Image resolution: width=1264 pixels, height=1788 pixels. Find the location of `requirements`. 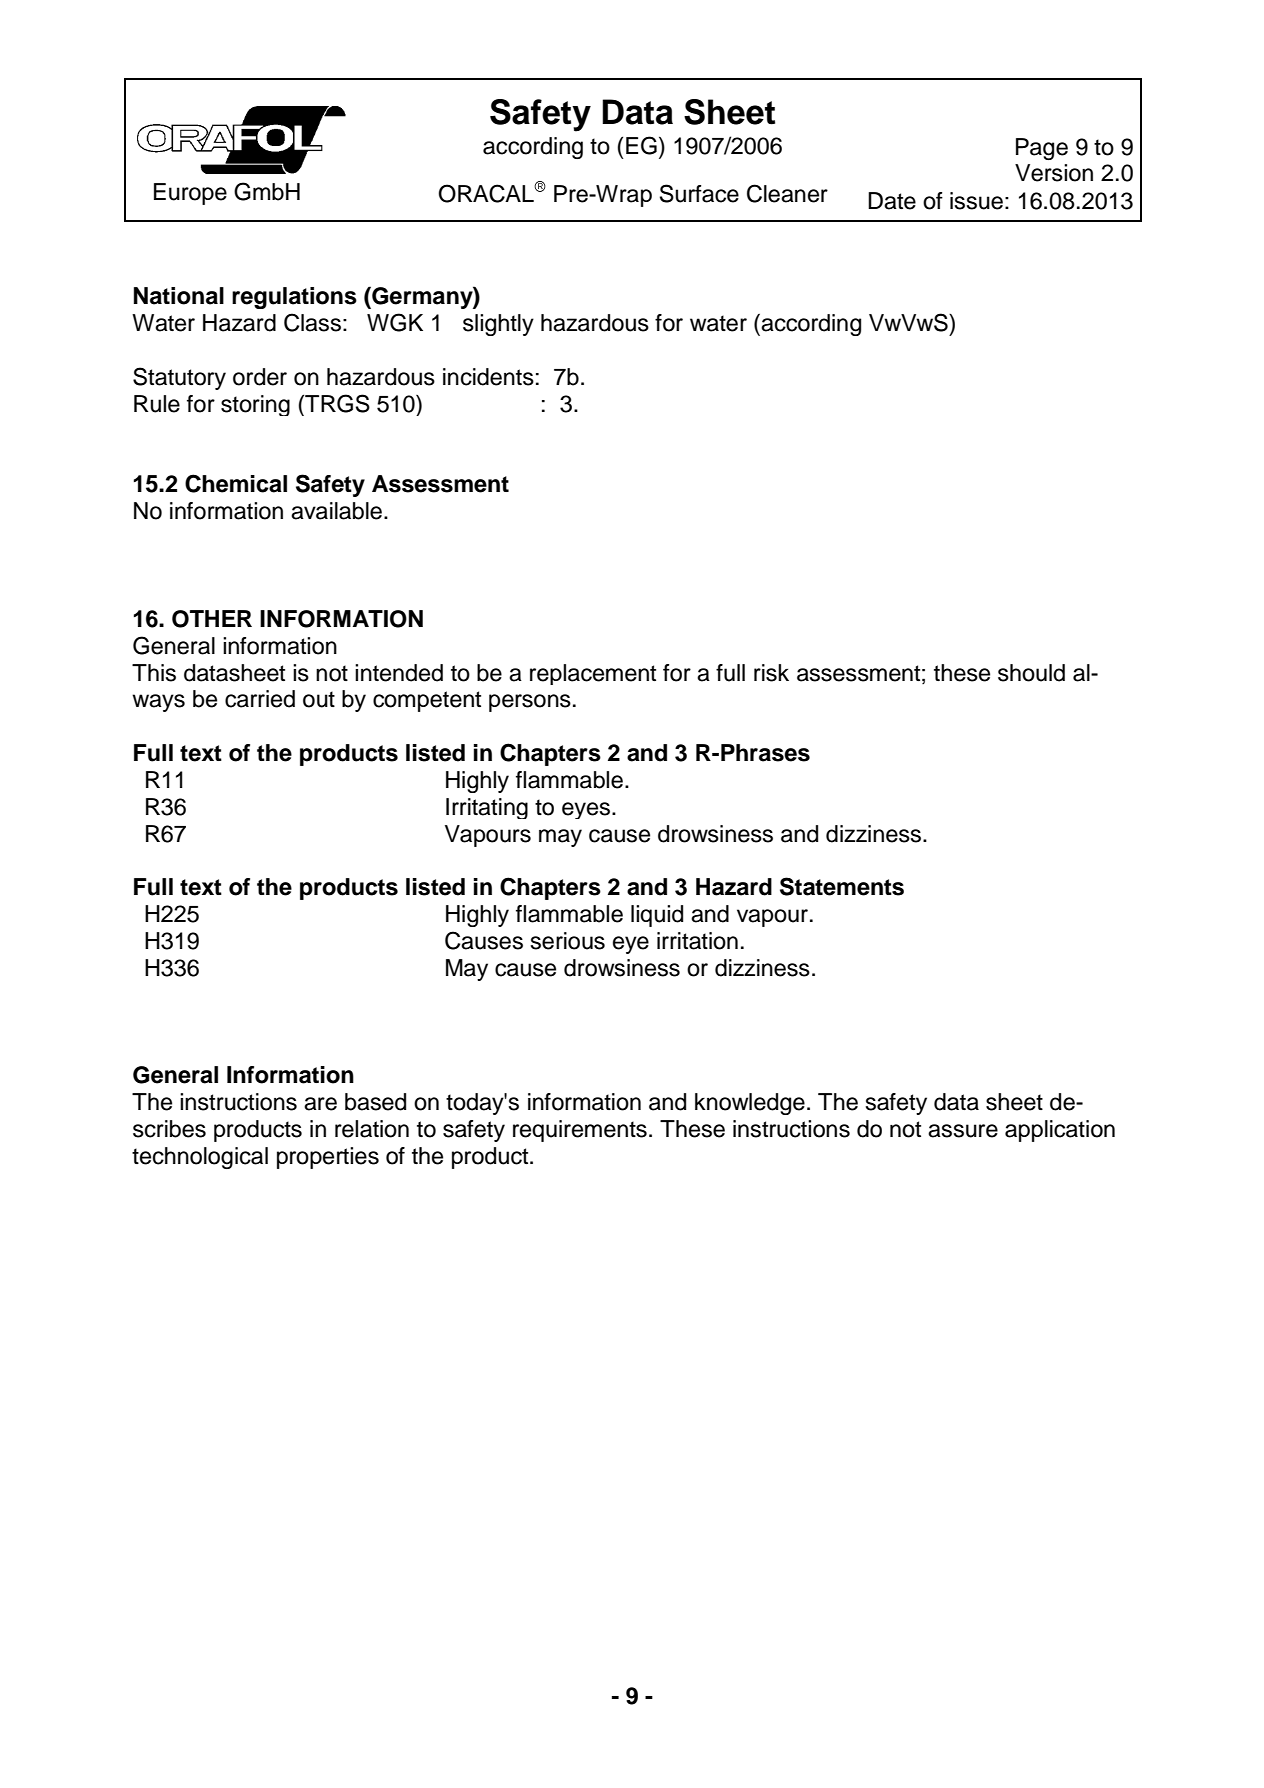

requirements is located at coordinates (580, 1131).
